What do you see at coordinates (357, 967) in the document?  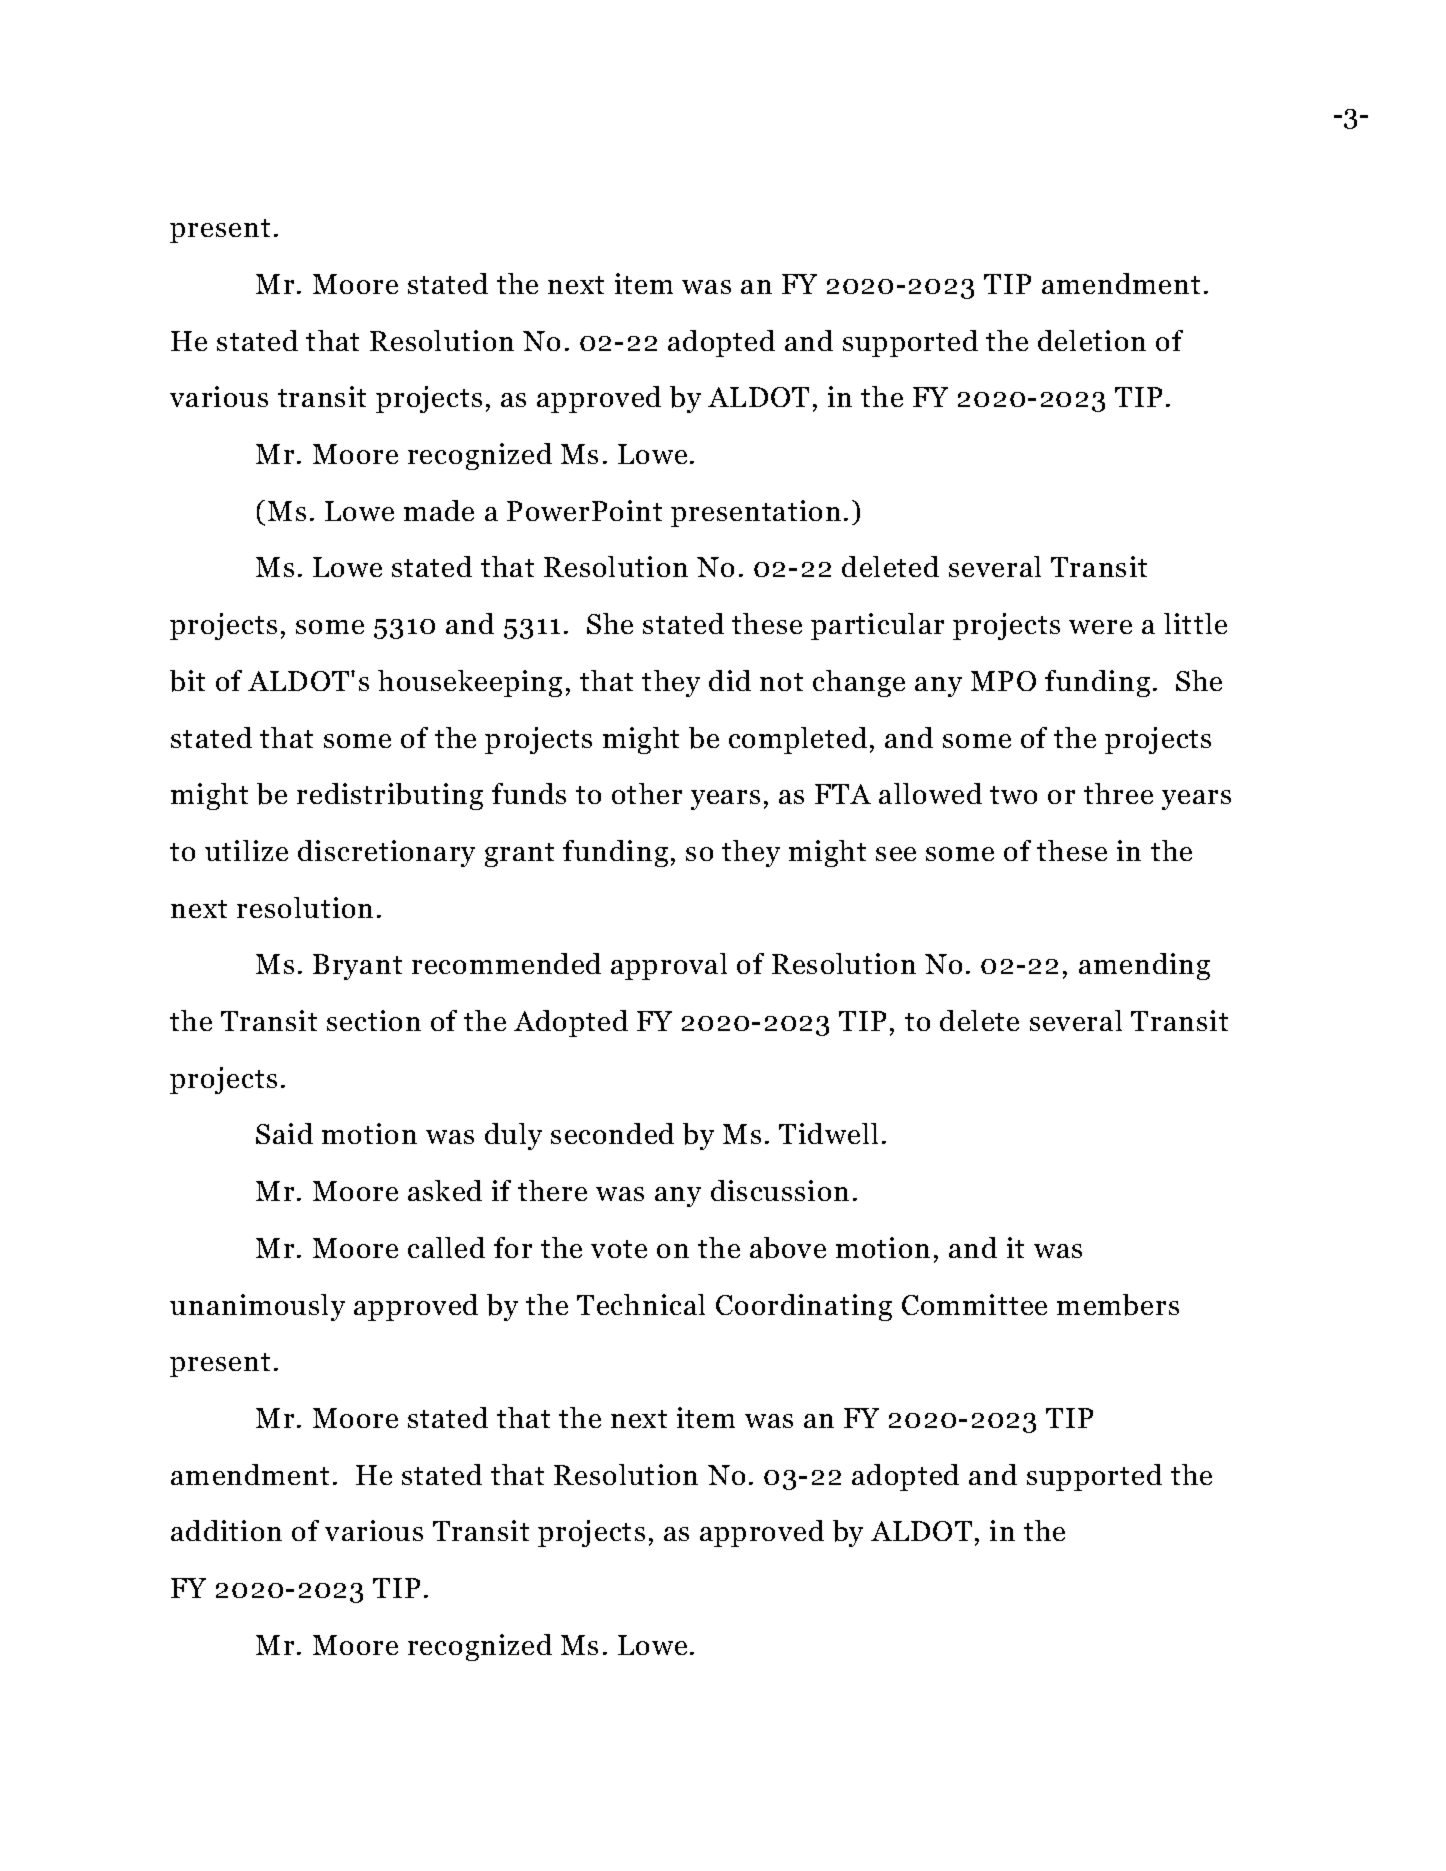 I see `Bryant` at bounding box center [357, 967].
